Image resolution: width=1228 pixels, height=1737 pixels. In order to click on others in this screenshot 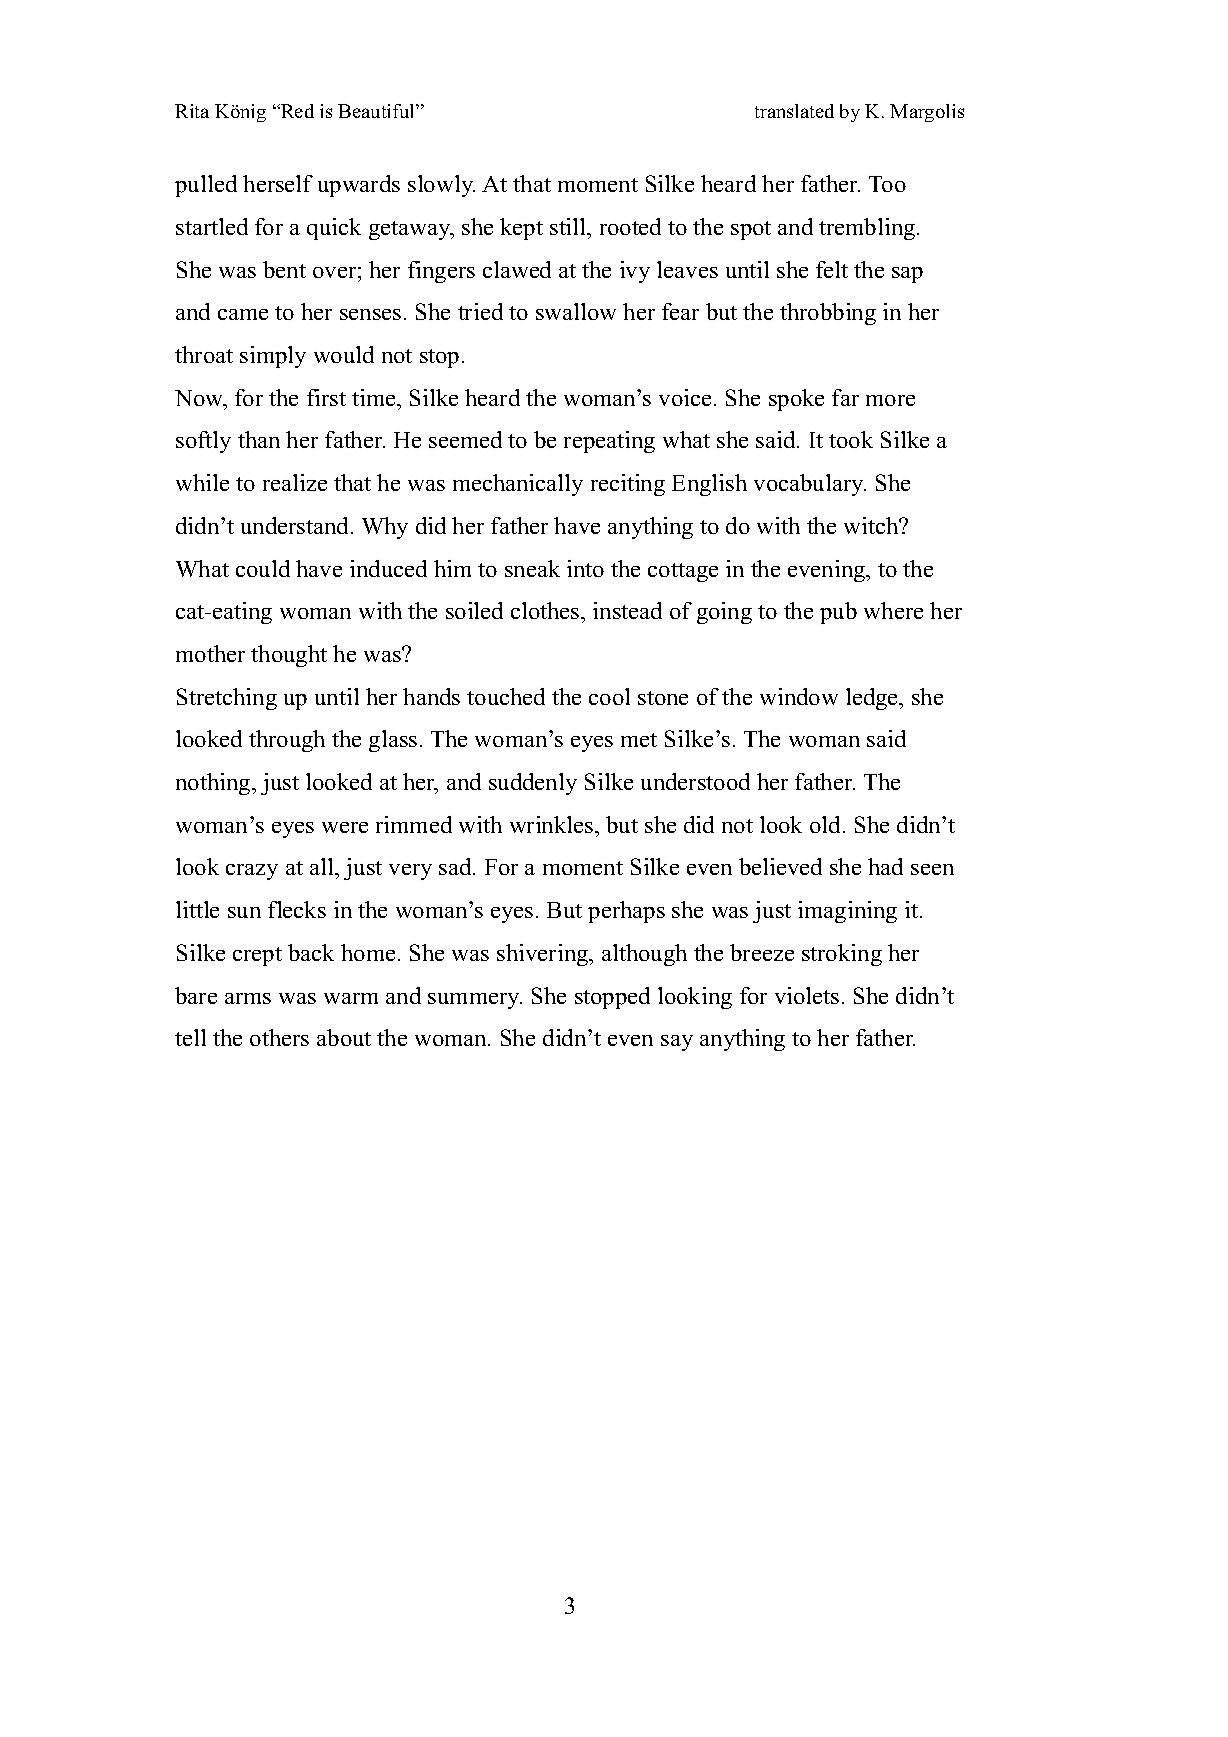, I will do `click(279, 1037)`.
